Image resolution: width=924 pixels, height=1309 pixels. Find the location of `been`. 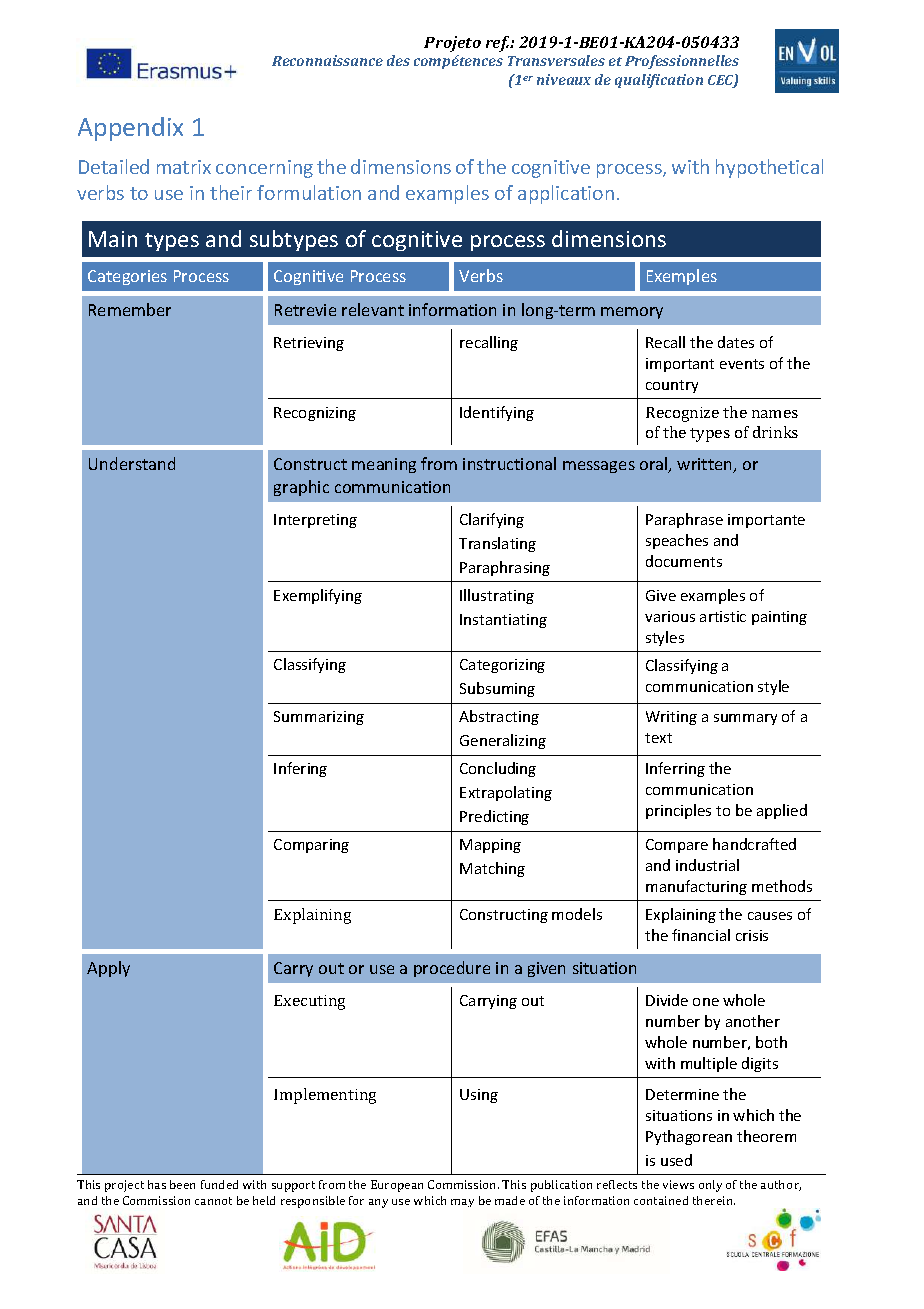

been is located at coordinates (182, 1184).
